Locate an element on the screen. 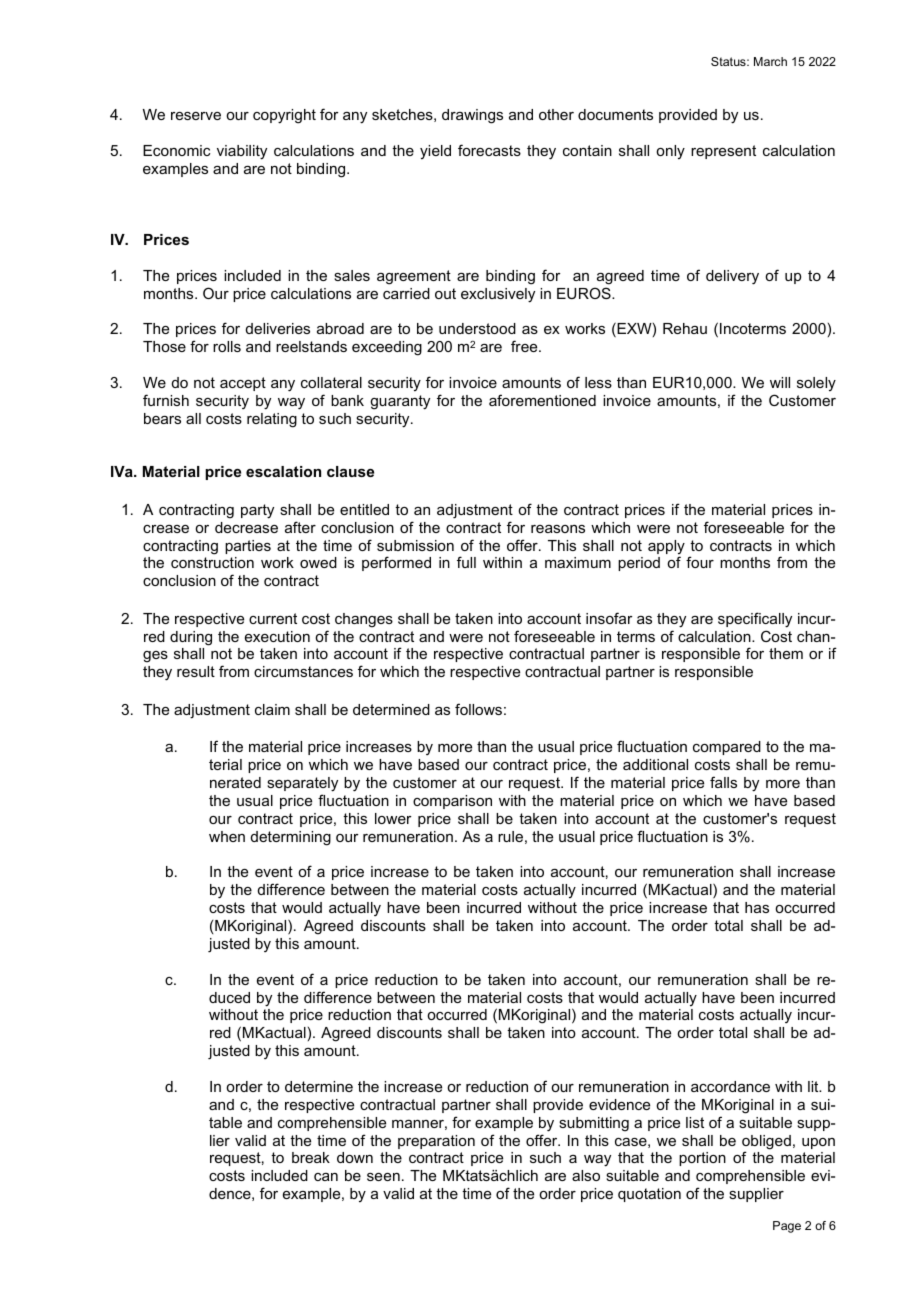 Image resolution: width=924 pixels, height=1308 pixels. comparison is located at coordinates (452, 802).
